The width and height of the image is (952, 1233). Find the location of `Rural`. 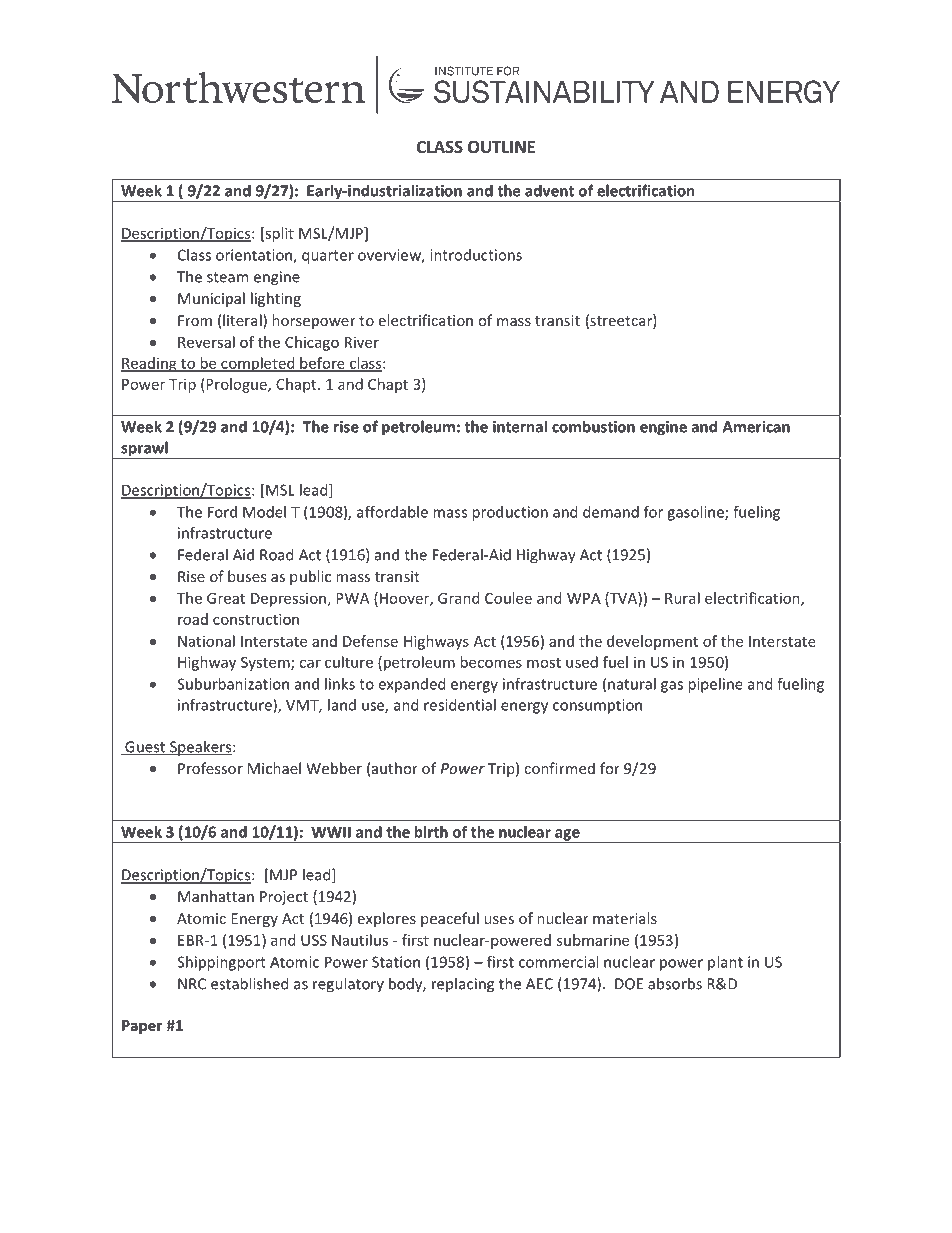

Rural is located at coordinates (682, 598).
